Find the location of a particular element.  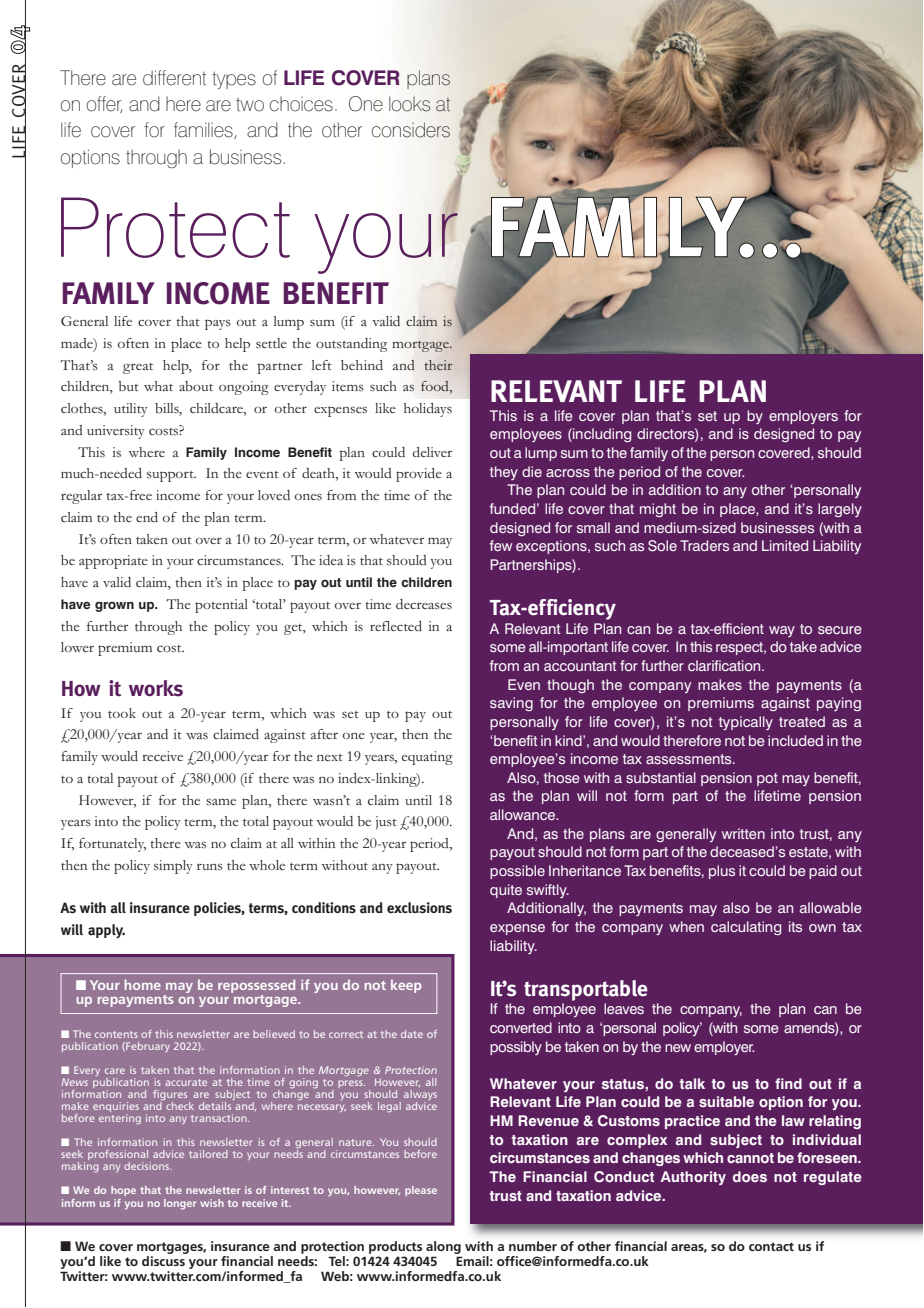

possible is located at coordinates (517, 872).
